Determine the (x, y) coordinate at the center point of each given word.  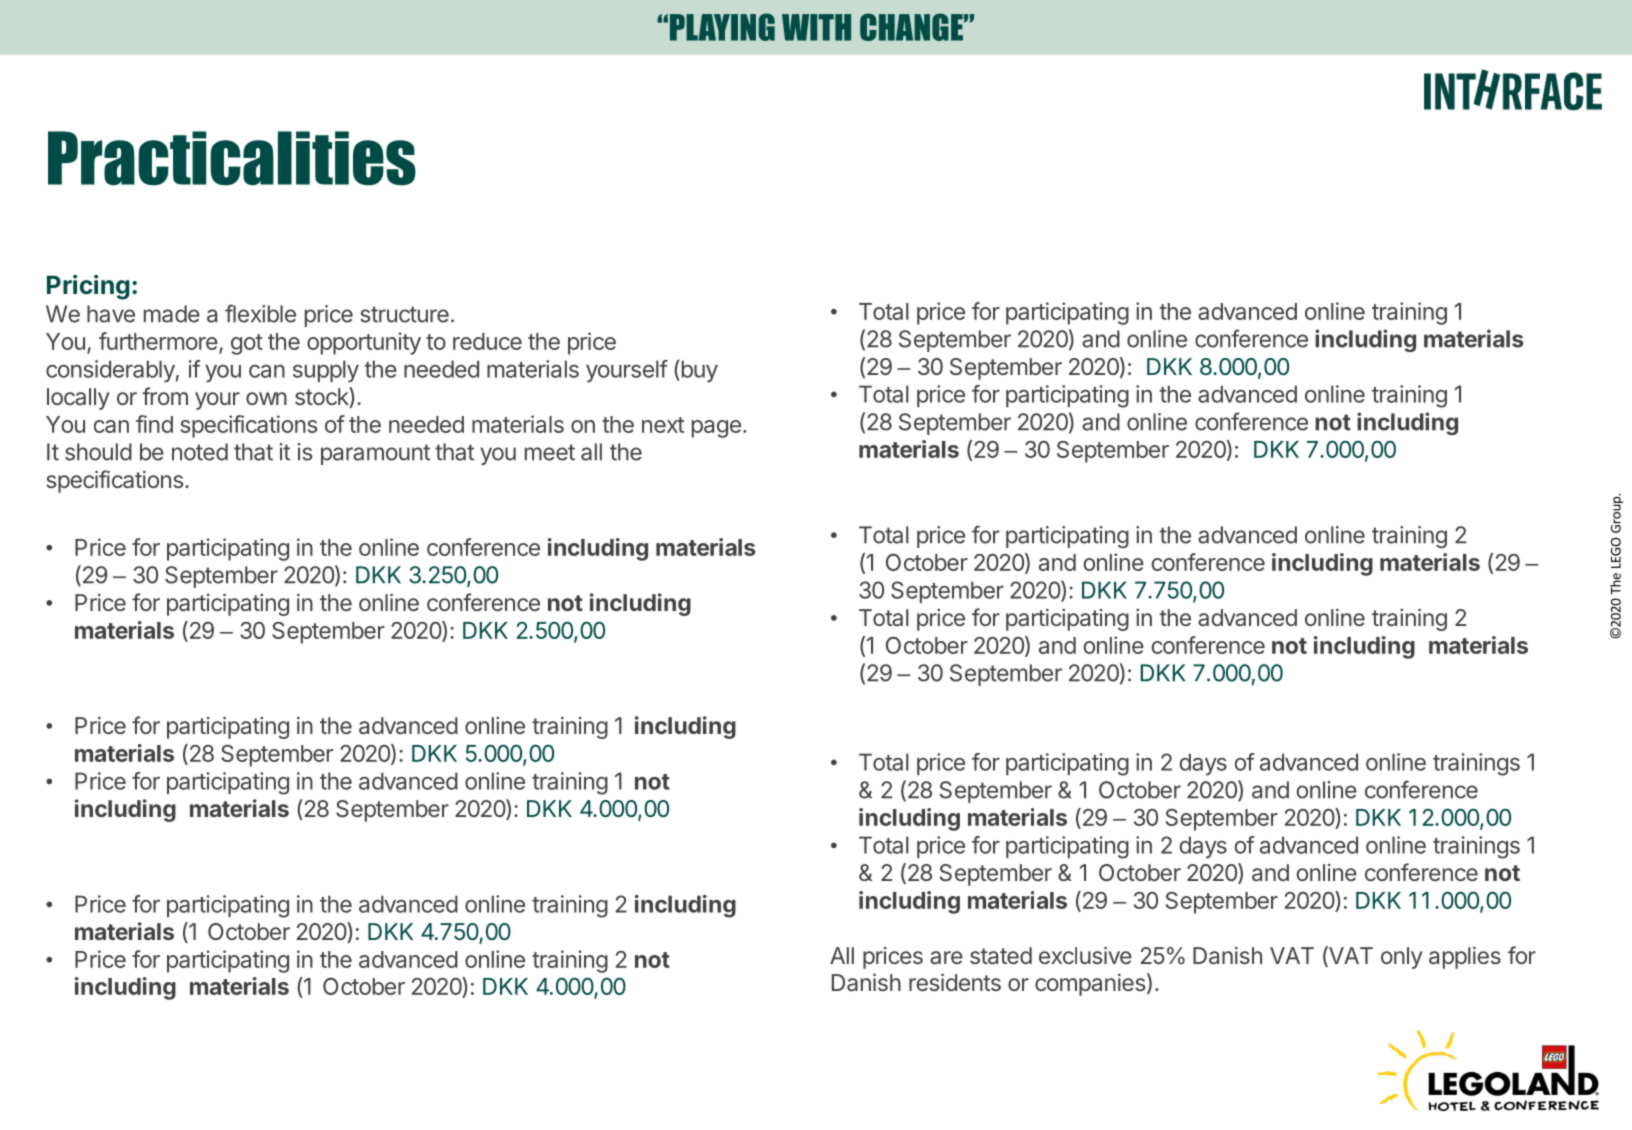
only (1402, 958)
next (663, 425)
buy (698, 371)
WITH (816, 27)
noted (200, 452)
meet (550, 452)
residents (955, 982)
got (247, 344)
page (716, 429)
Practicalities (232, 158)
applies (1465, 958)
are (946, 957)
